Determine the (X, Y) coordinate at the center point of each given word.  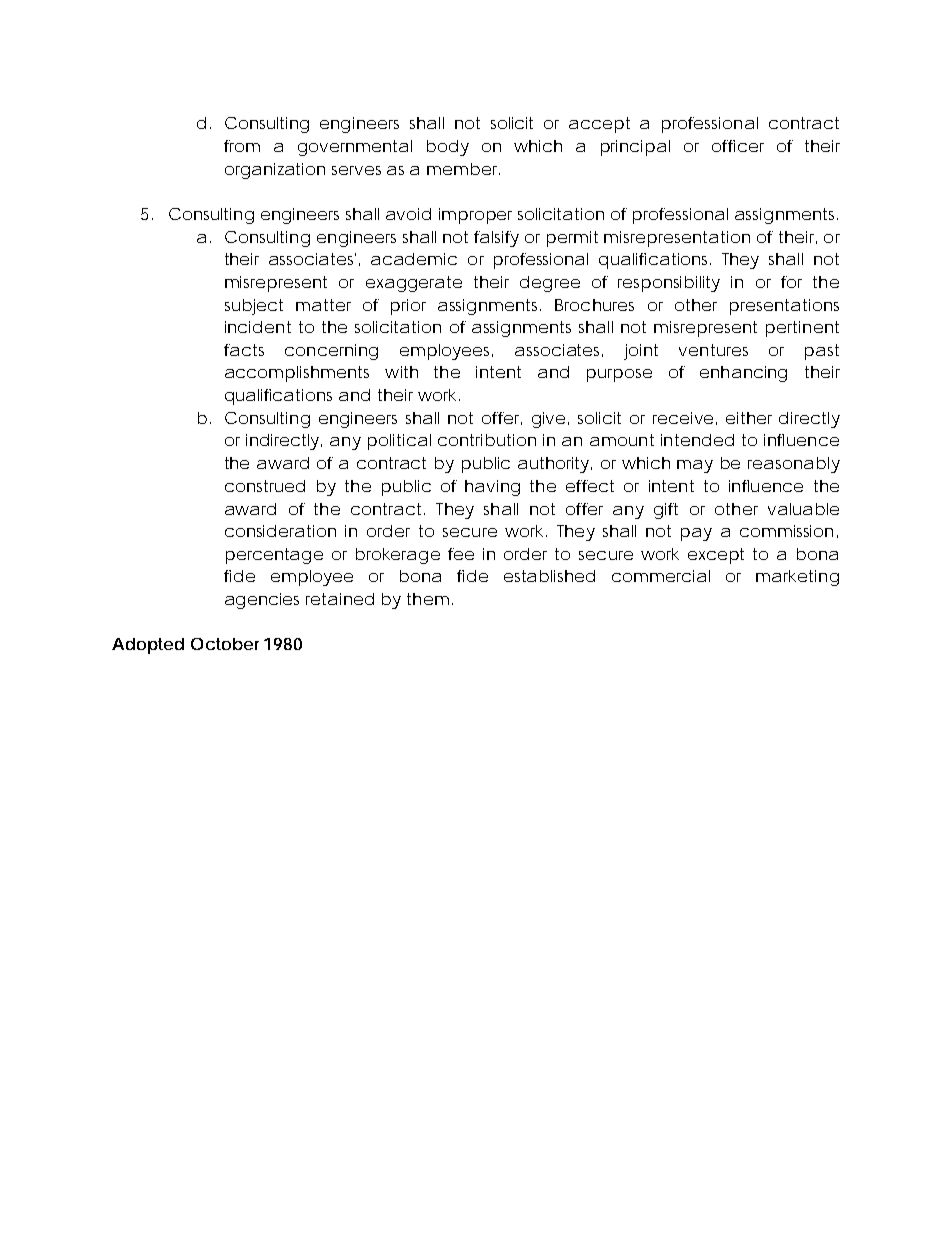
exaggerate (414, 284)
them (430, 599)
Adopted (148, 646)
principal (635, 148)
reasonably (794, 465)
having (492, 488)
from (242, 146)
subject (254, 307)
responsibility (669, 284)
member (463, 169)
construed (265, 486)
